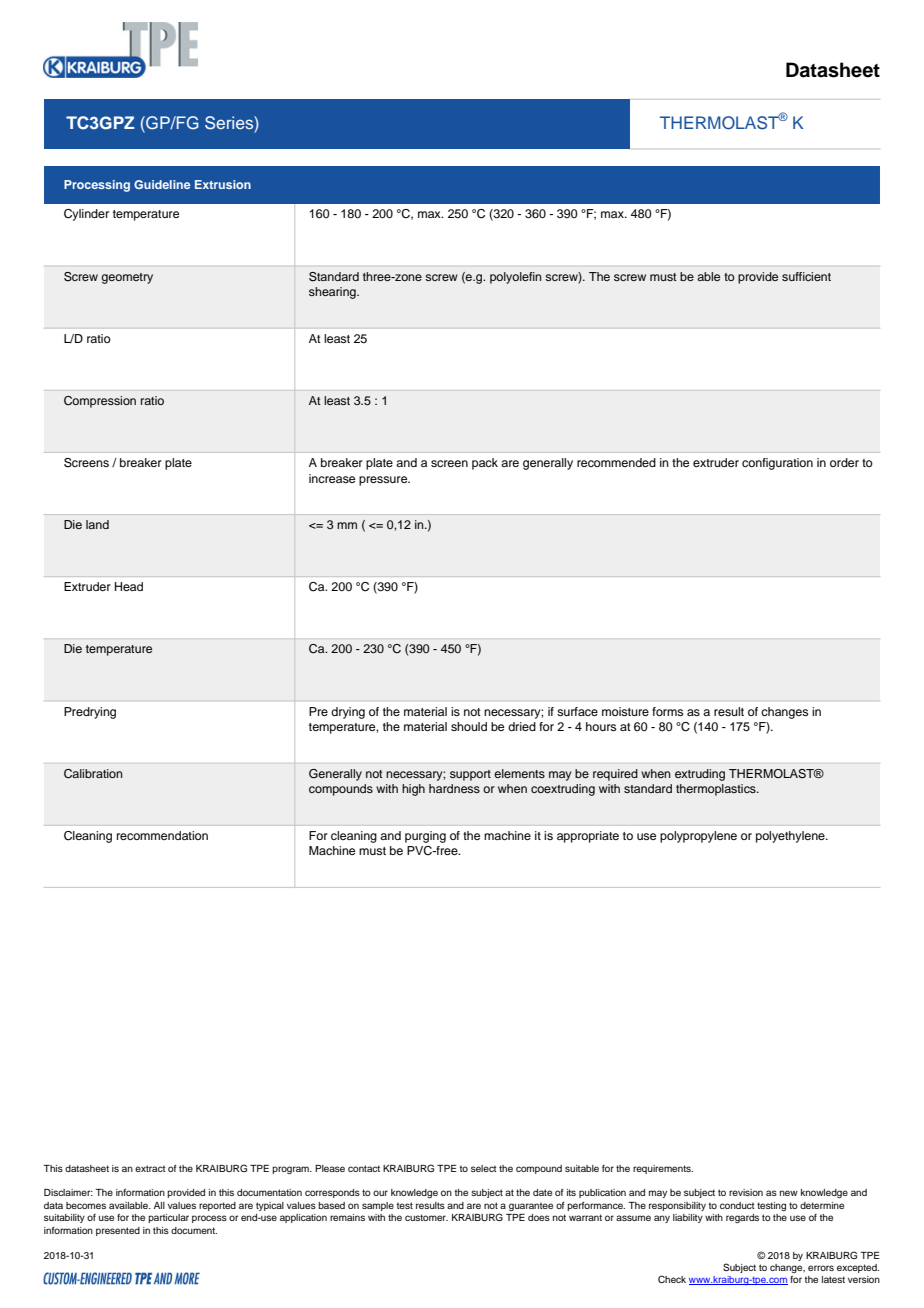 This screenshot has width=924, height=1308. I want to click on particular, so click(168, 1218).
